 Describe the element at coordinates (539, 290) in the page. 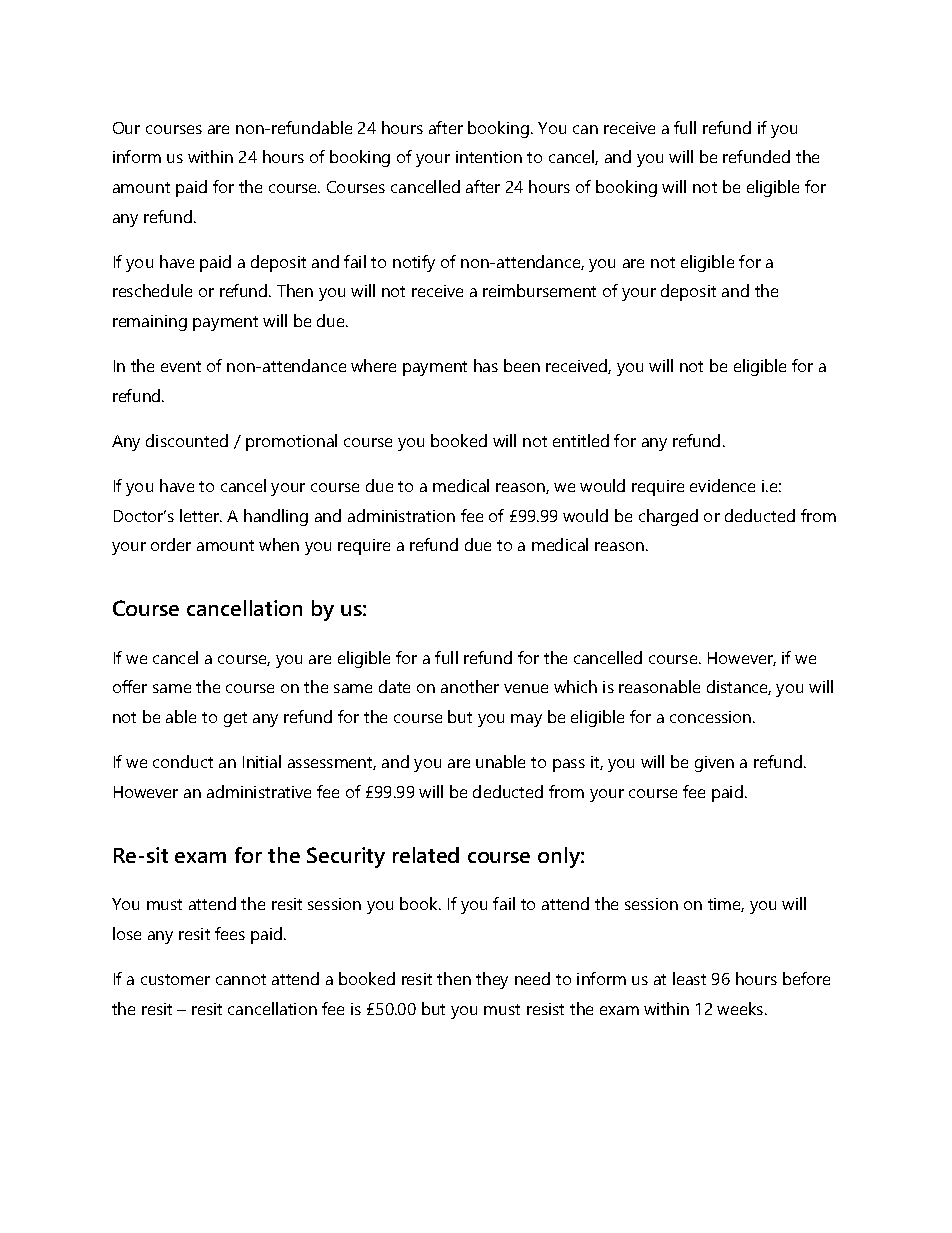

I see `reimbursement` at that location.
